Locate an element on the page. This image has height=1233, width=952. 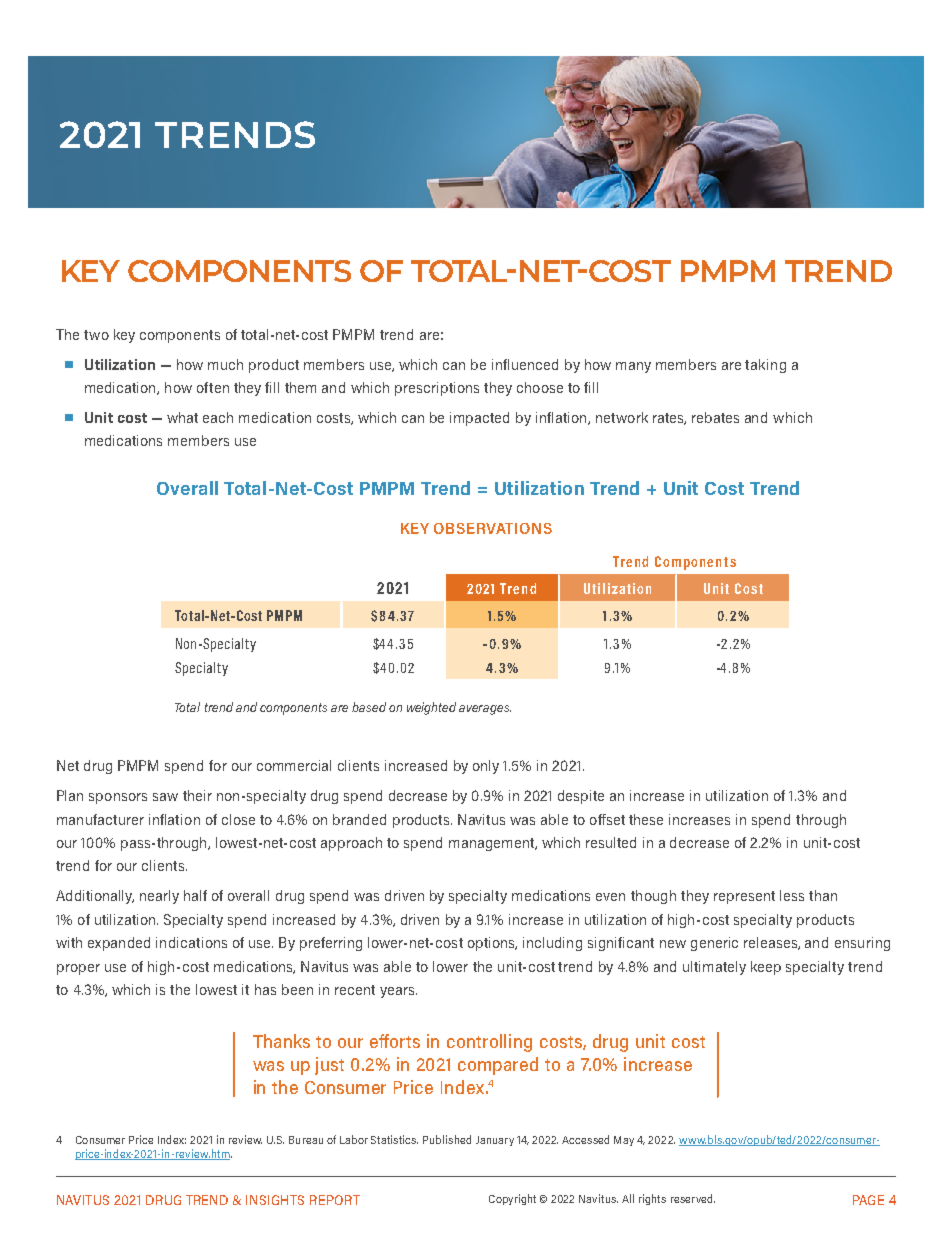
often is located at coordinates (213, 387).
